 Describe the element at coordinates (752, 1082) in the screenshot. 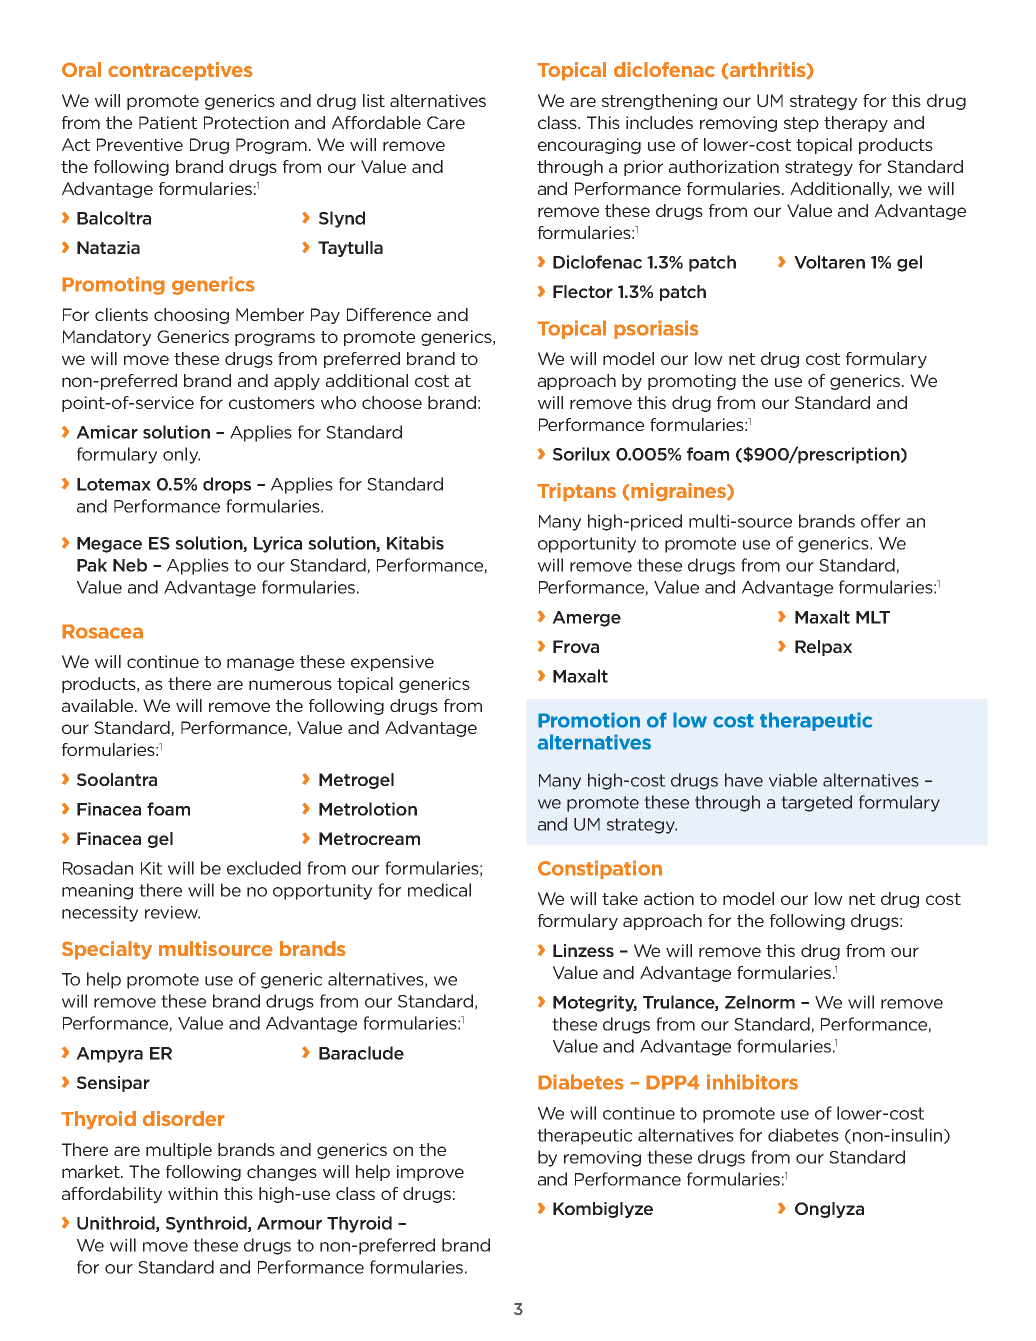

I see `inhibitors` at that location.
